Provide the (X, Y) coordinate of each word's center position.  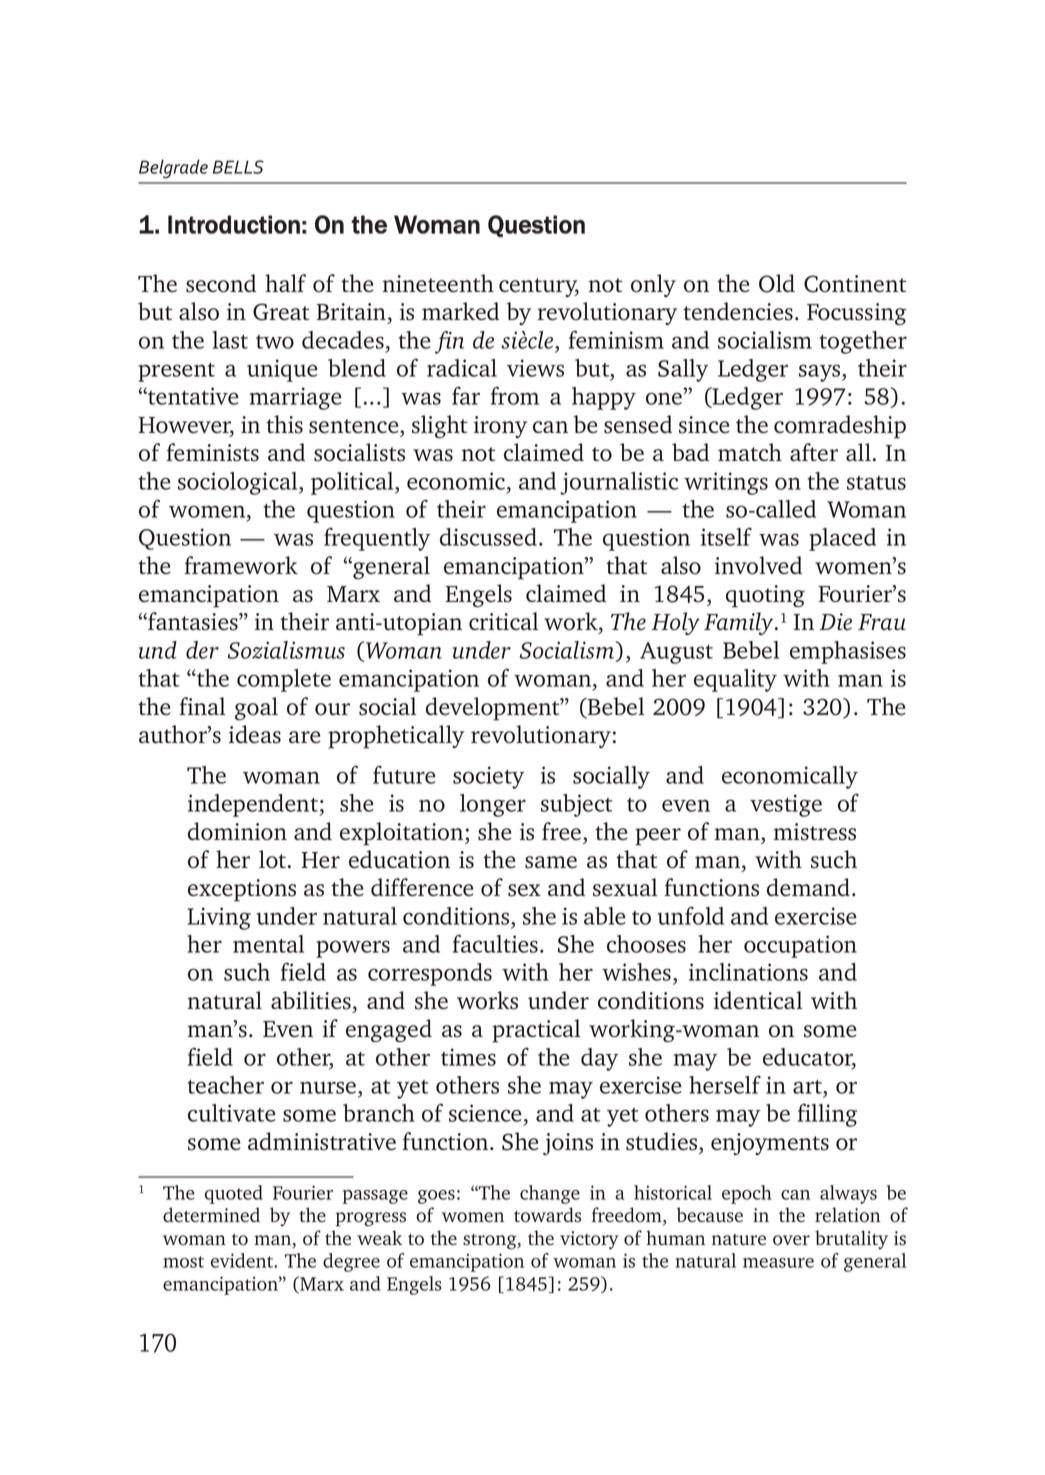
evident (243, 1260)
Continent (855, 284)
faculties (495, 943)
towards (547, 1215)
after (814, 452)
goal (256, 709)
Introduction (234, 224)
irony (500, 427)
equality (735, 680)
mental (268, 944)
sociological (239, 483)
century (539, 287)
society (488, 777)
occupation (800, 946)
